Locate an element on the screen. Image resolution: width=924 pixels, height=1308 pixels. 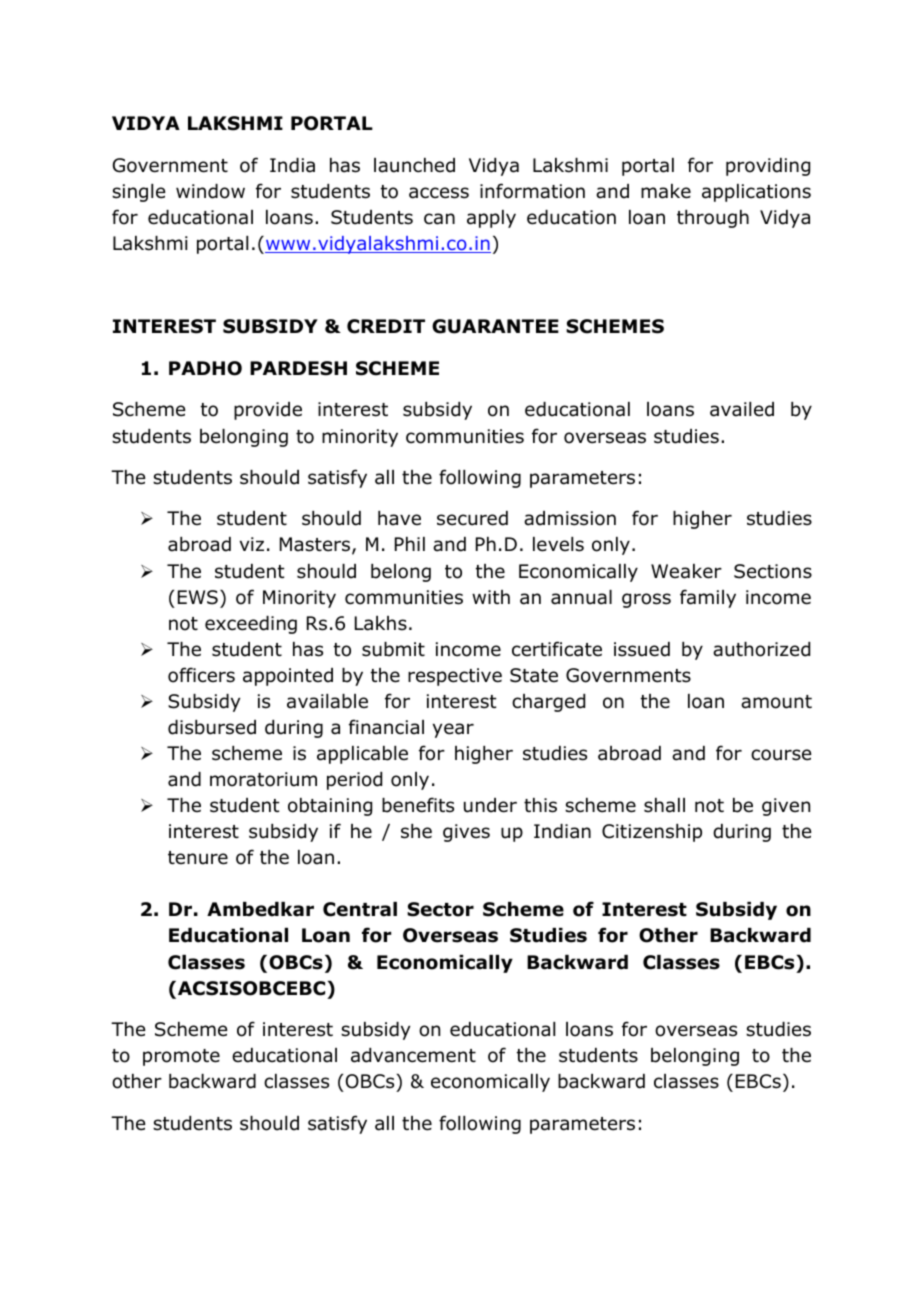
with is located at coordinates (491, 597).
